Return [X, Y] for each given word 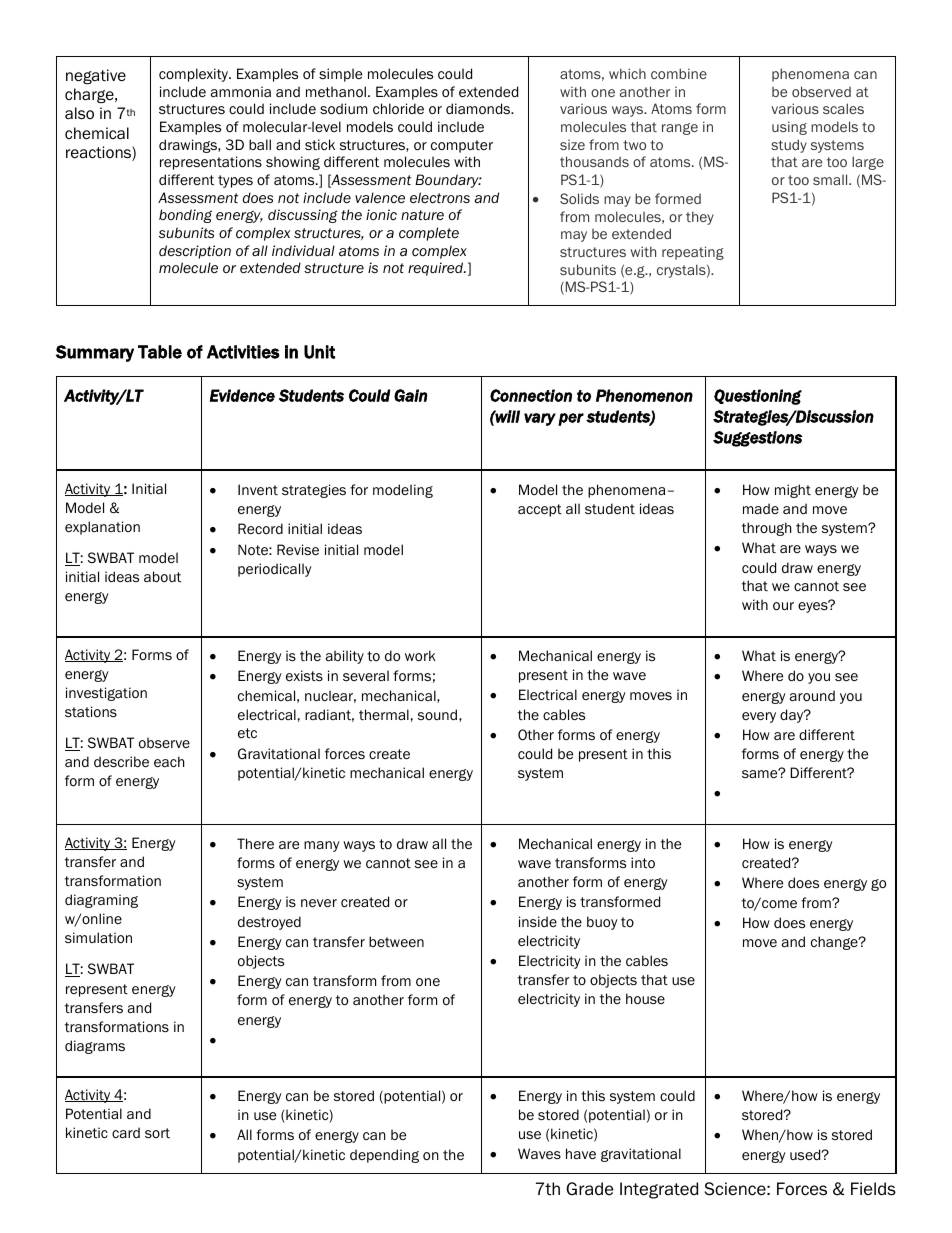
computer [462, 146]
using [789, 128]
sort [157, 1133]
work [420, 656]
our [783, 606]
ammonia [241, 92]
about [162, 576]
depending [384, 1156]
